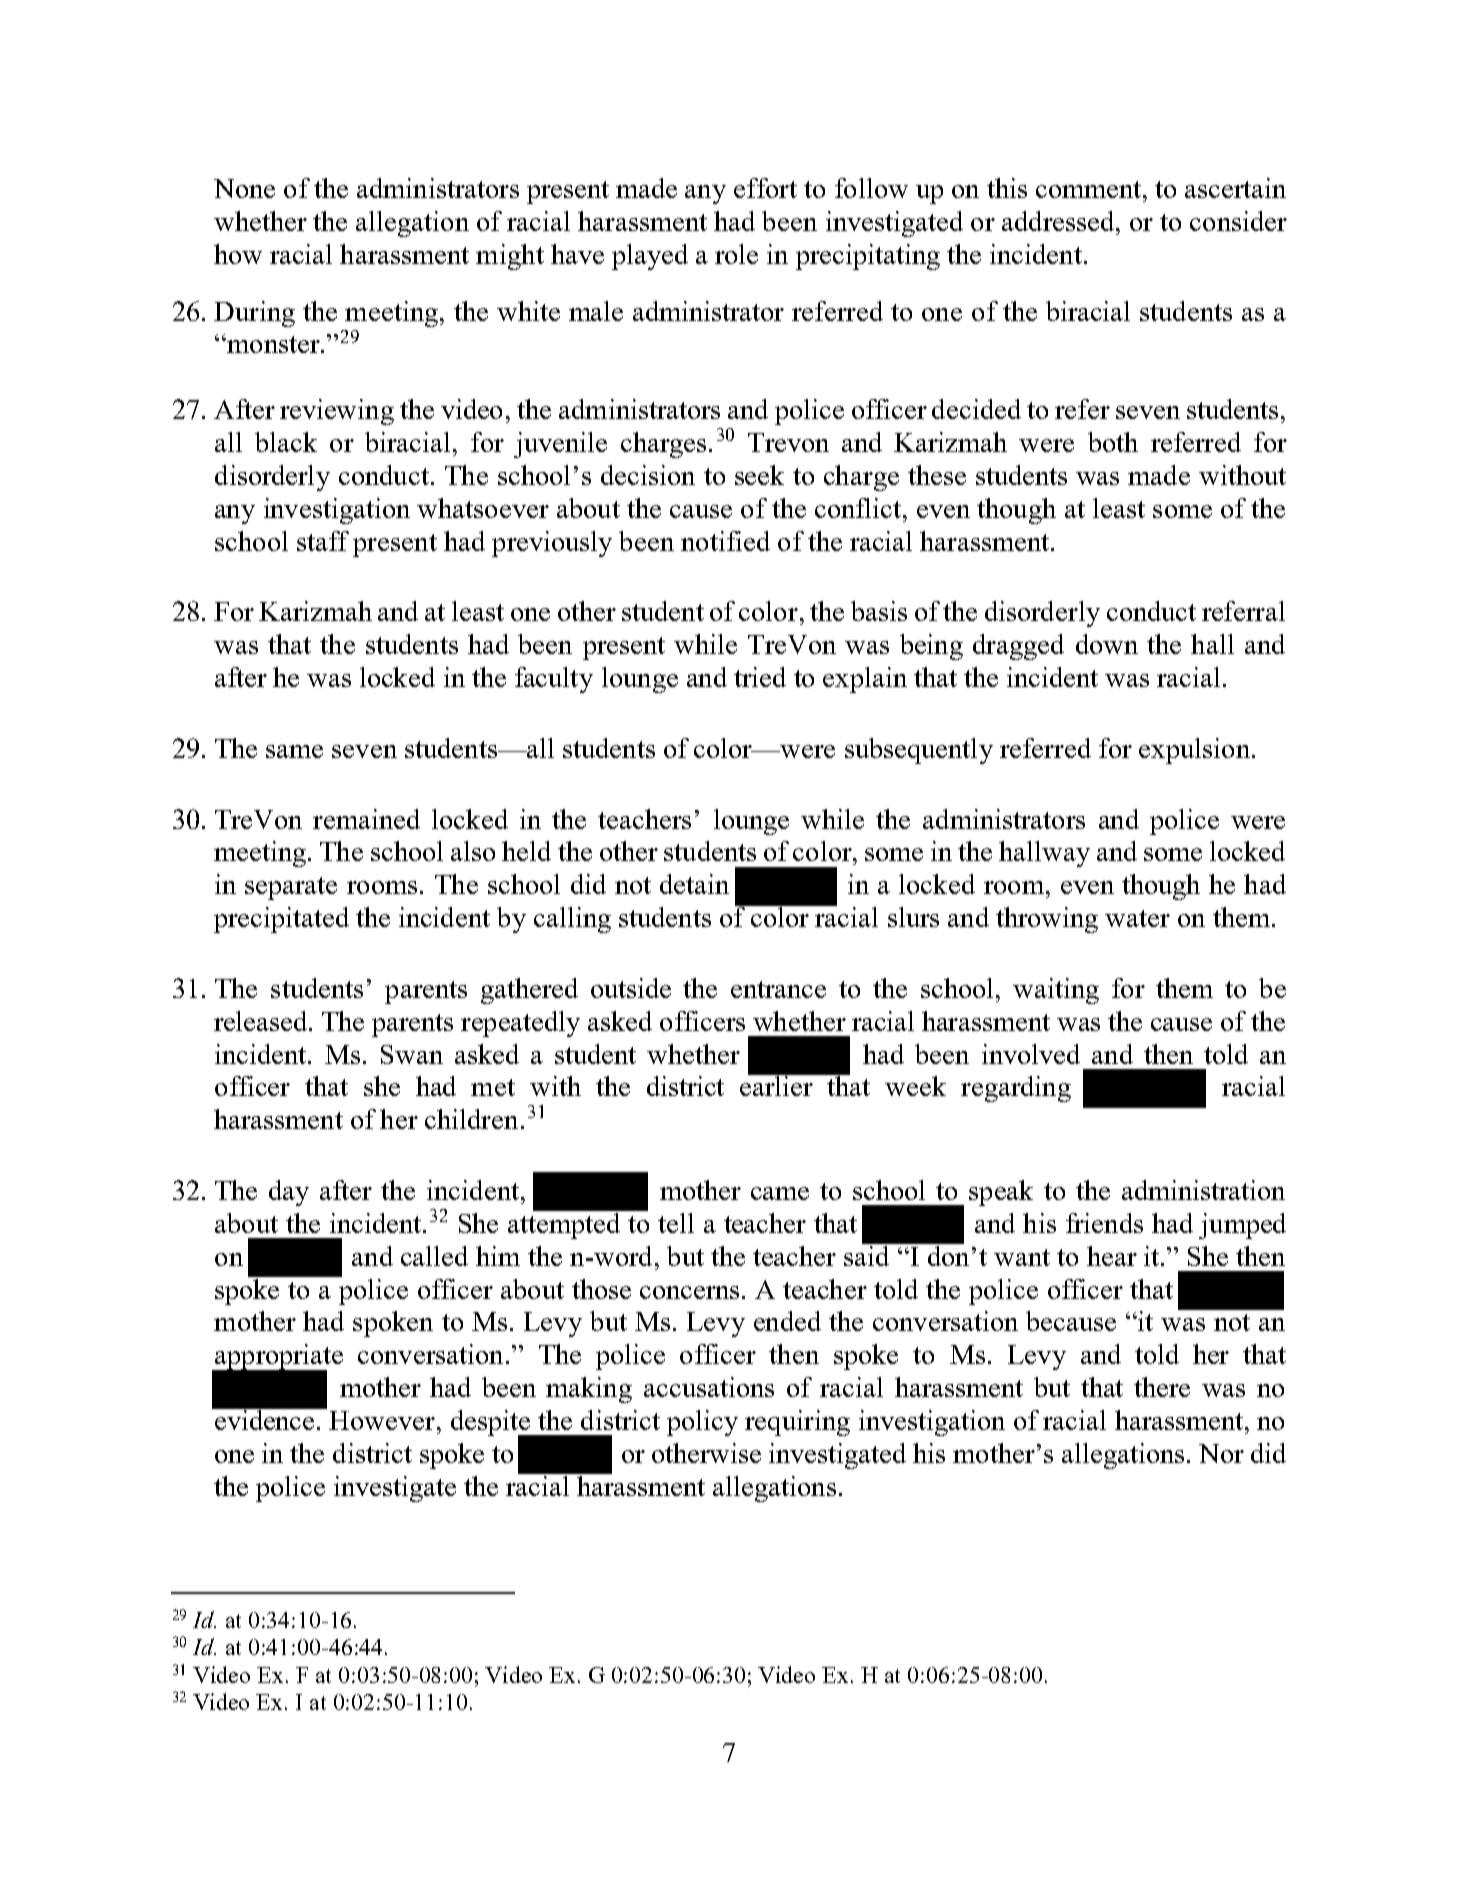  What do you see at coordinates (702, 1423) in the document?
I see `policy` at bounding box center [702, 1423].
